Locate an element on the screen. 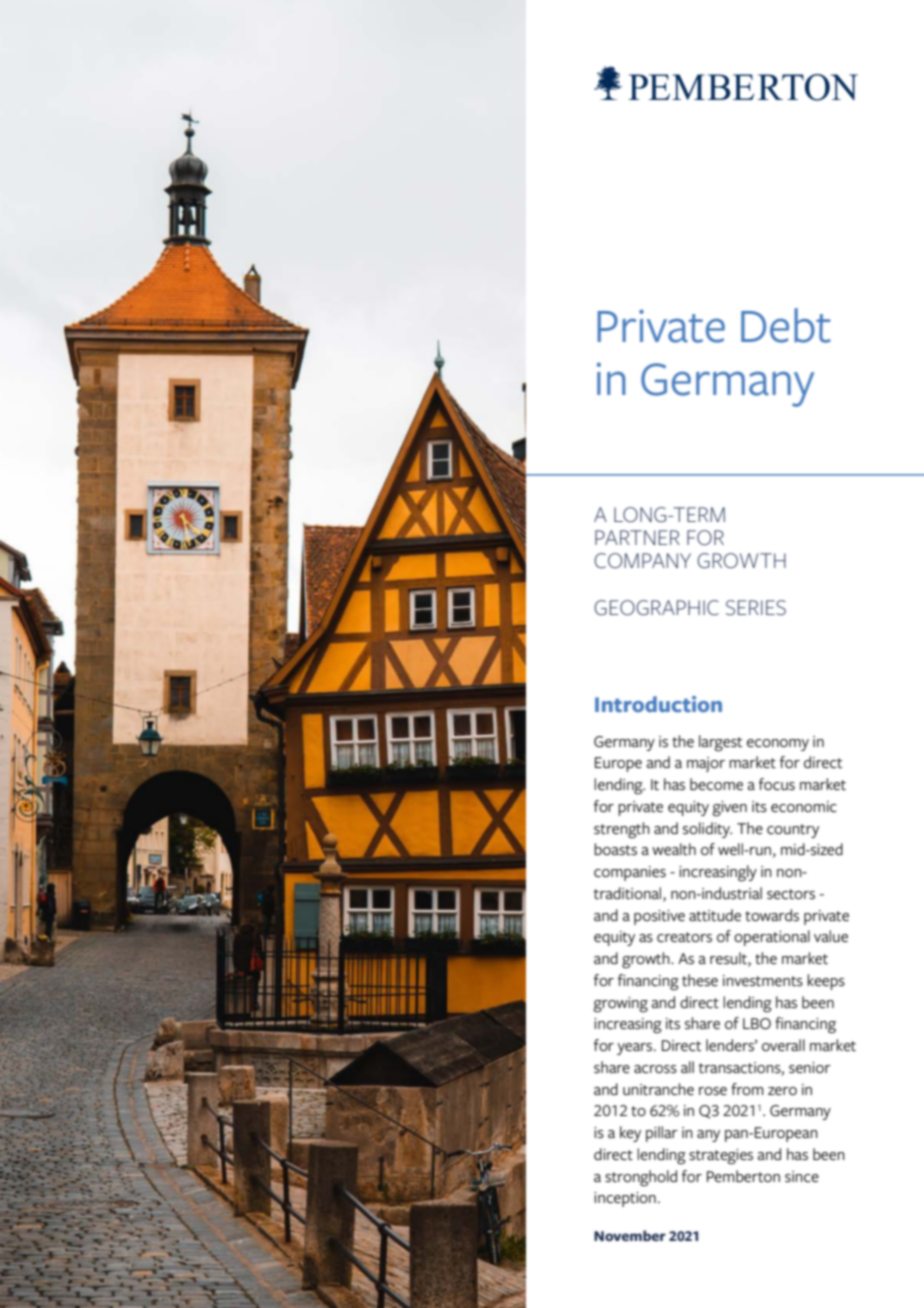 This screenshot has width=924, height=1308. strength is located at coordinates (622, 830).
